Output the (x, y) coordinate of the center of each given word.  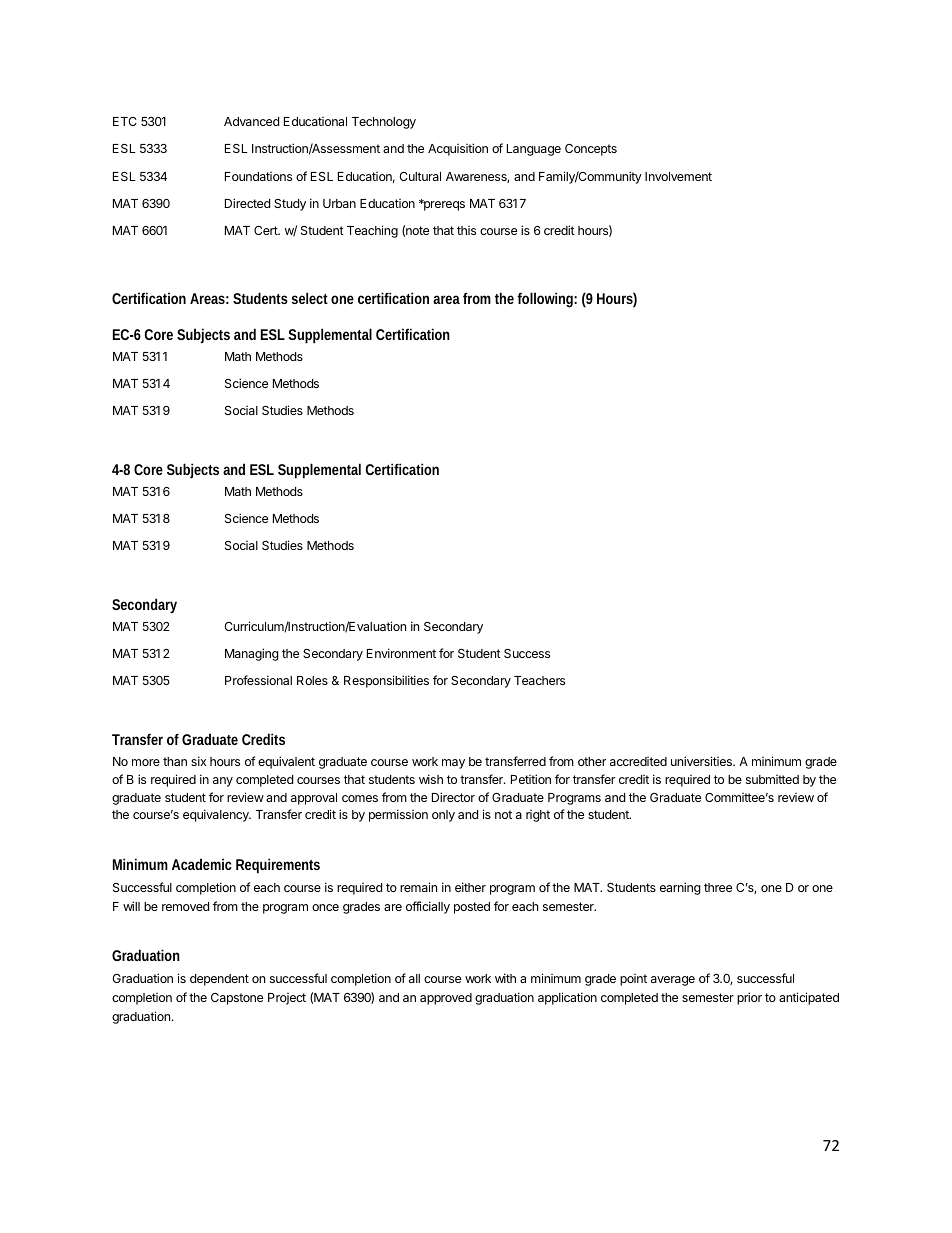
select (310, 298)
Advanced (251, 121)
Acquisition (458, 149)
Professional (258, 680)
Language (534, 150)
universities (702, 761)
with (505, 978)
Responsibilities (386, 681)
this (466, 230)
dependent (219, 980)
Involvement (678, 176)
